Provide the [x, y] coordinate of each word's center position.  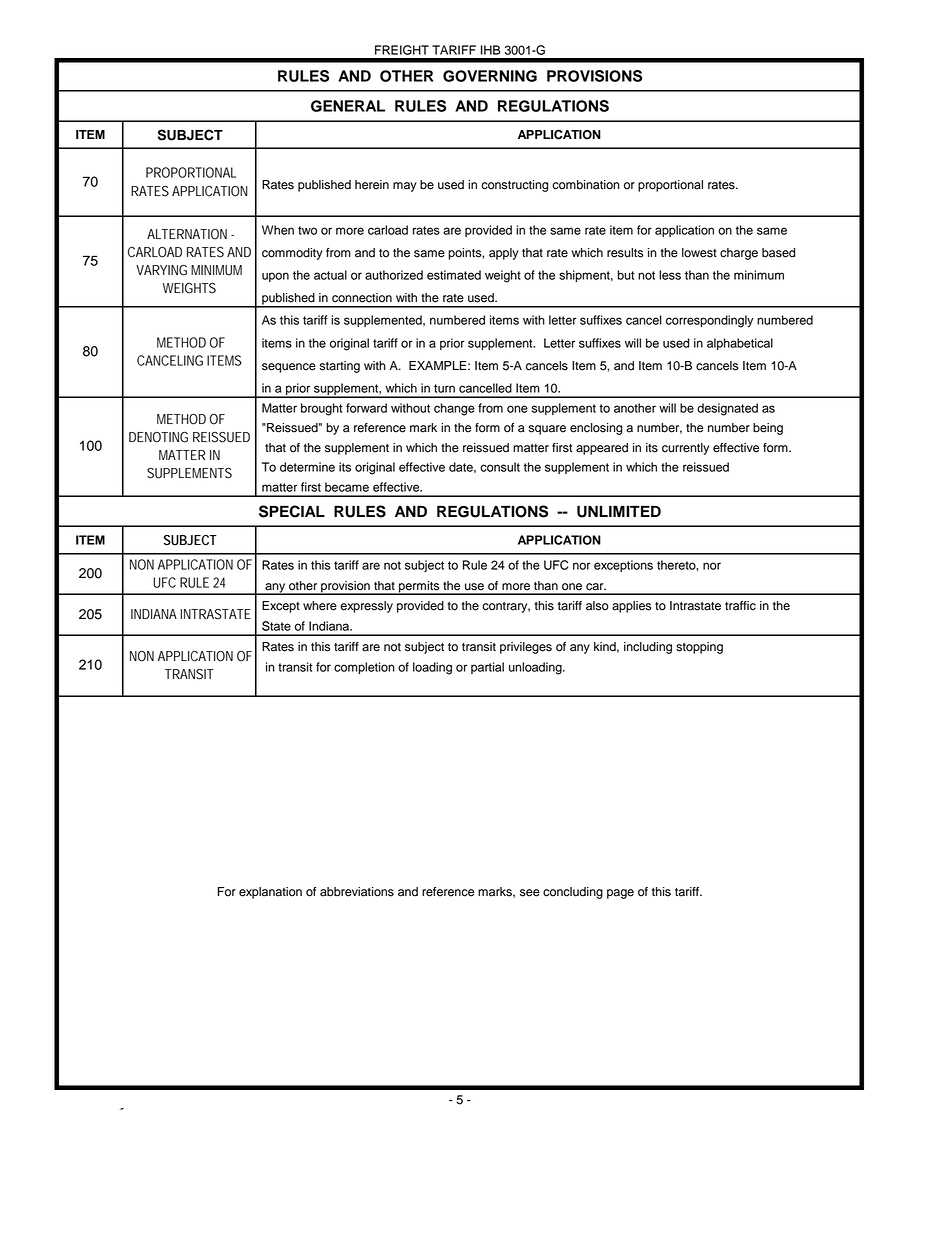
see [530, 893]
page [620, 894]
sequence [289, 368]
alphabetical [740, 344]
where [320, 606]
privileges [526, 648]
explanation [270, 893]
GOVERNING [490, 76]
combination [586, 185]
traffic [740, 606]
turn [444, 388]
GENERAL [348, 106]
